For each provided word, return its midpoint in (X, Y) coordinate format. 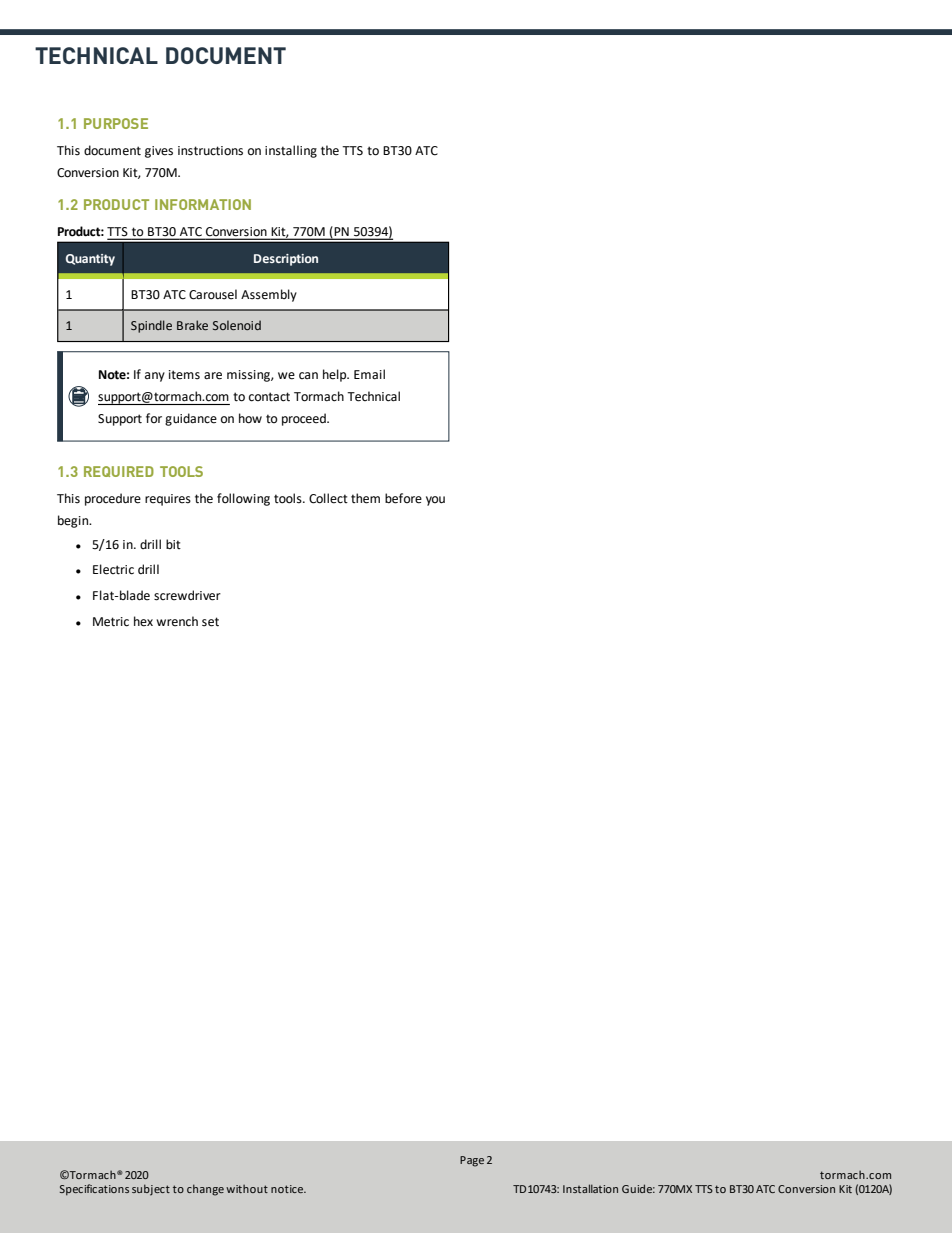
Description (286, 260)
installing (291, 151)
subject (151, 1190)
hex (143, 621)
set (210, 622)
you (435, 501)
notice (288, 1189)
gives (159, 152)
